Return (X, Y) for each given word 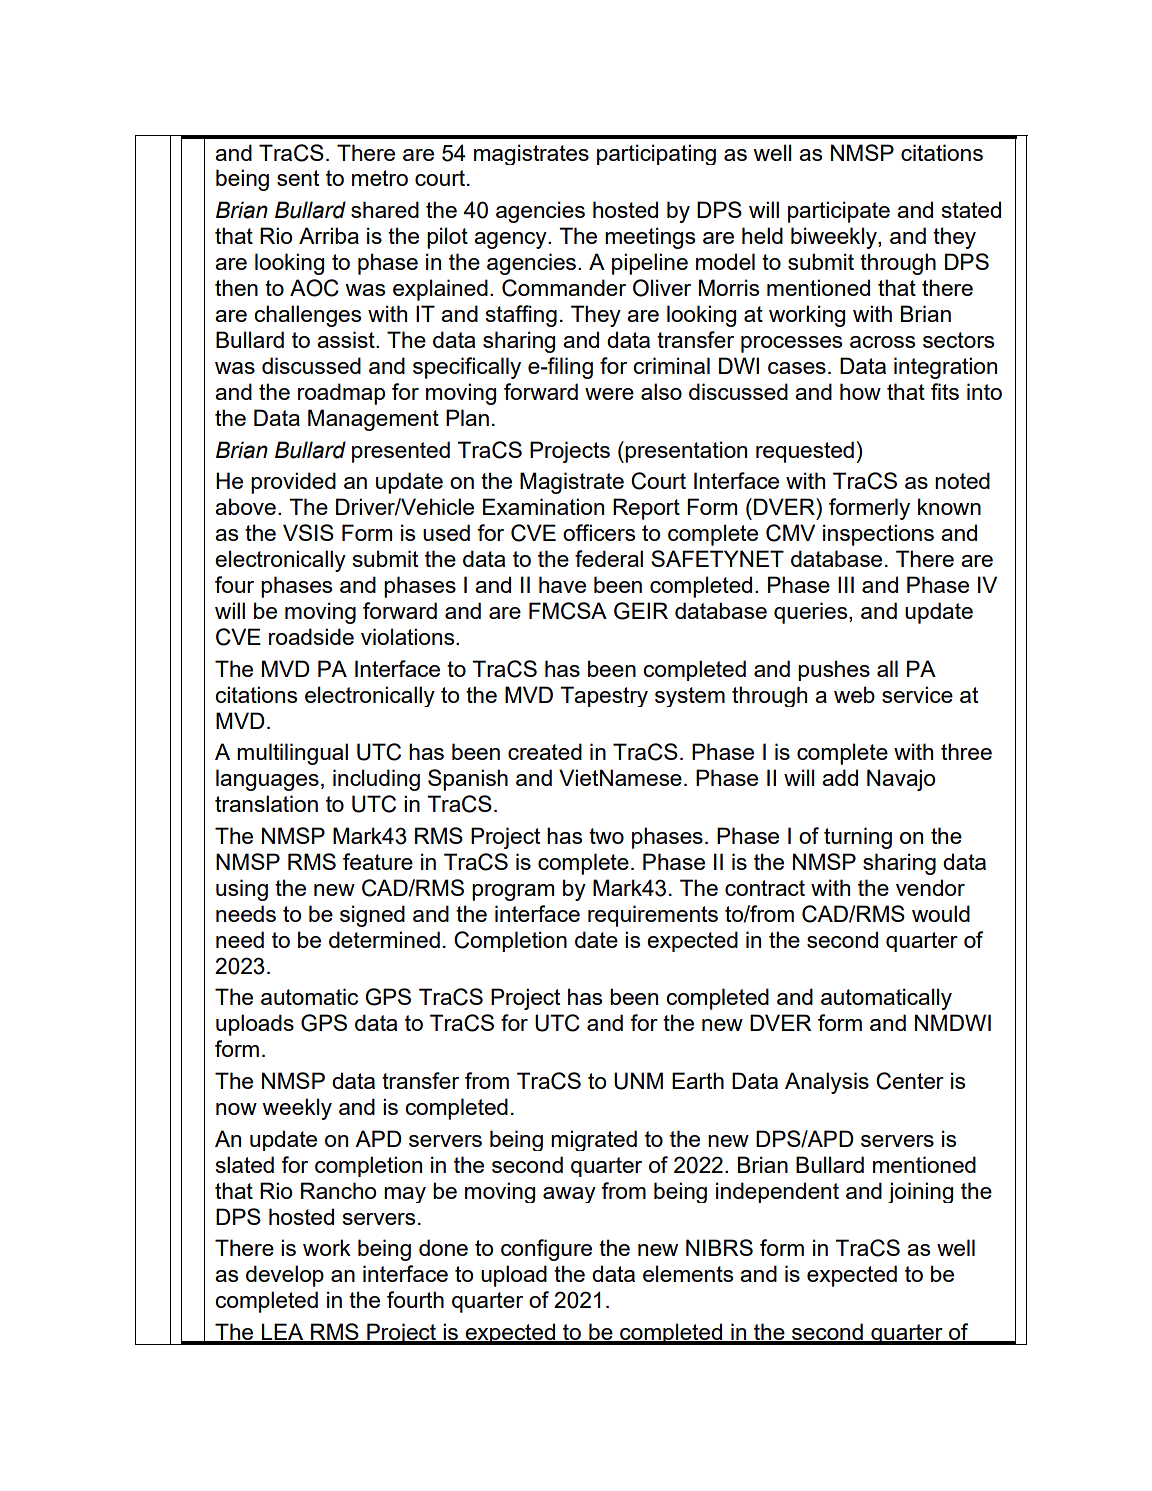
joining (920, 1192)
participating (656, 154)
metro (380, 178)
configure (546, 1250)
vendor (930, 887)
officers (599, 532)
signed (372, 916)
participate (839, 212)
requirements (653, 916)
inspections (878, 535)
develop (285, 1276)
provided (293, 483)
